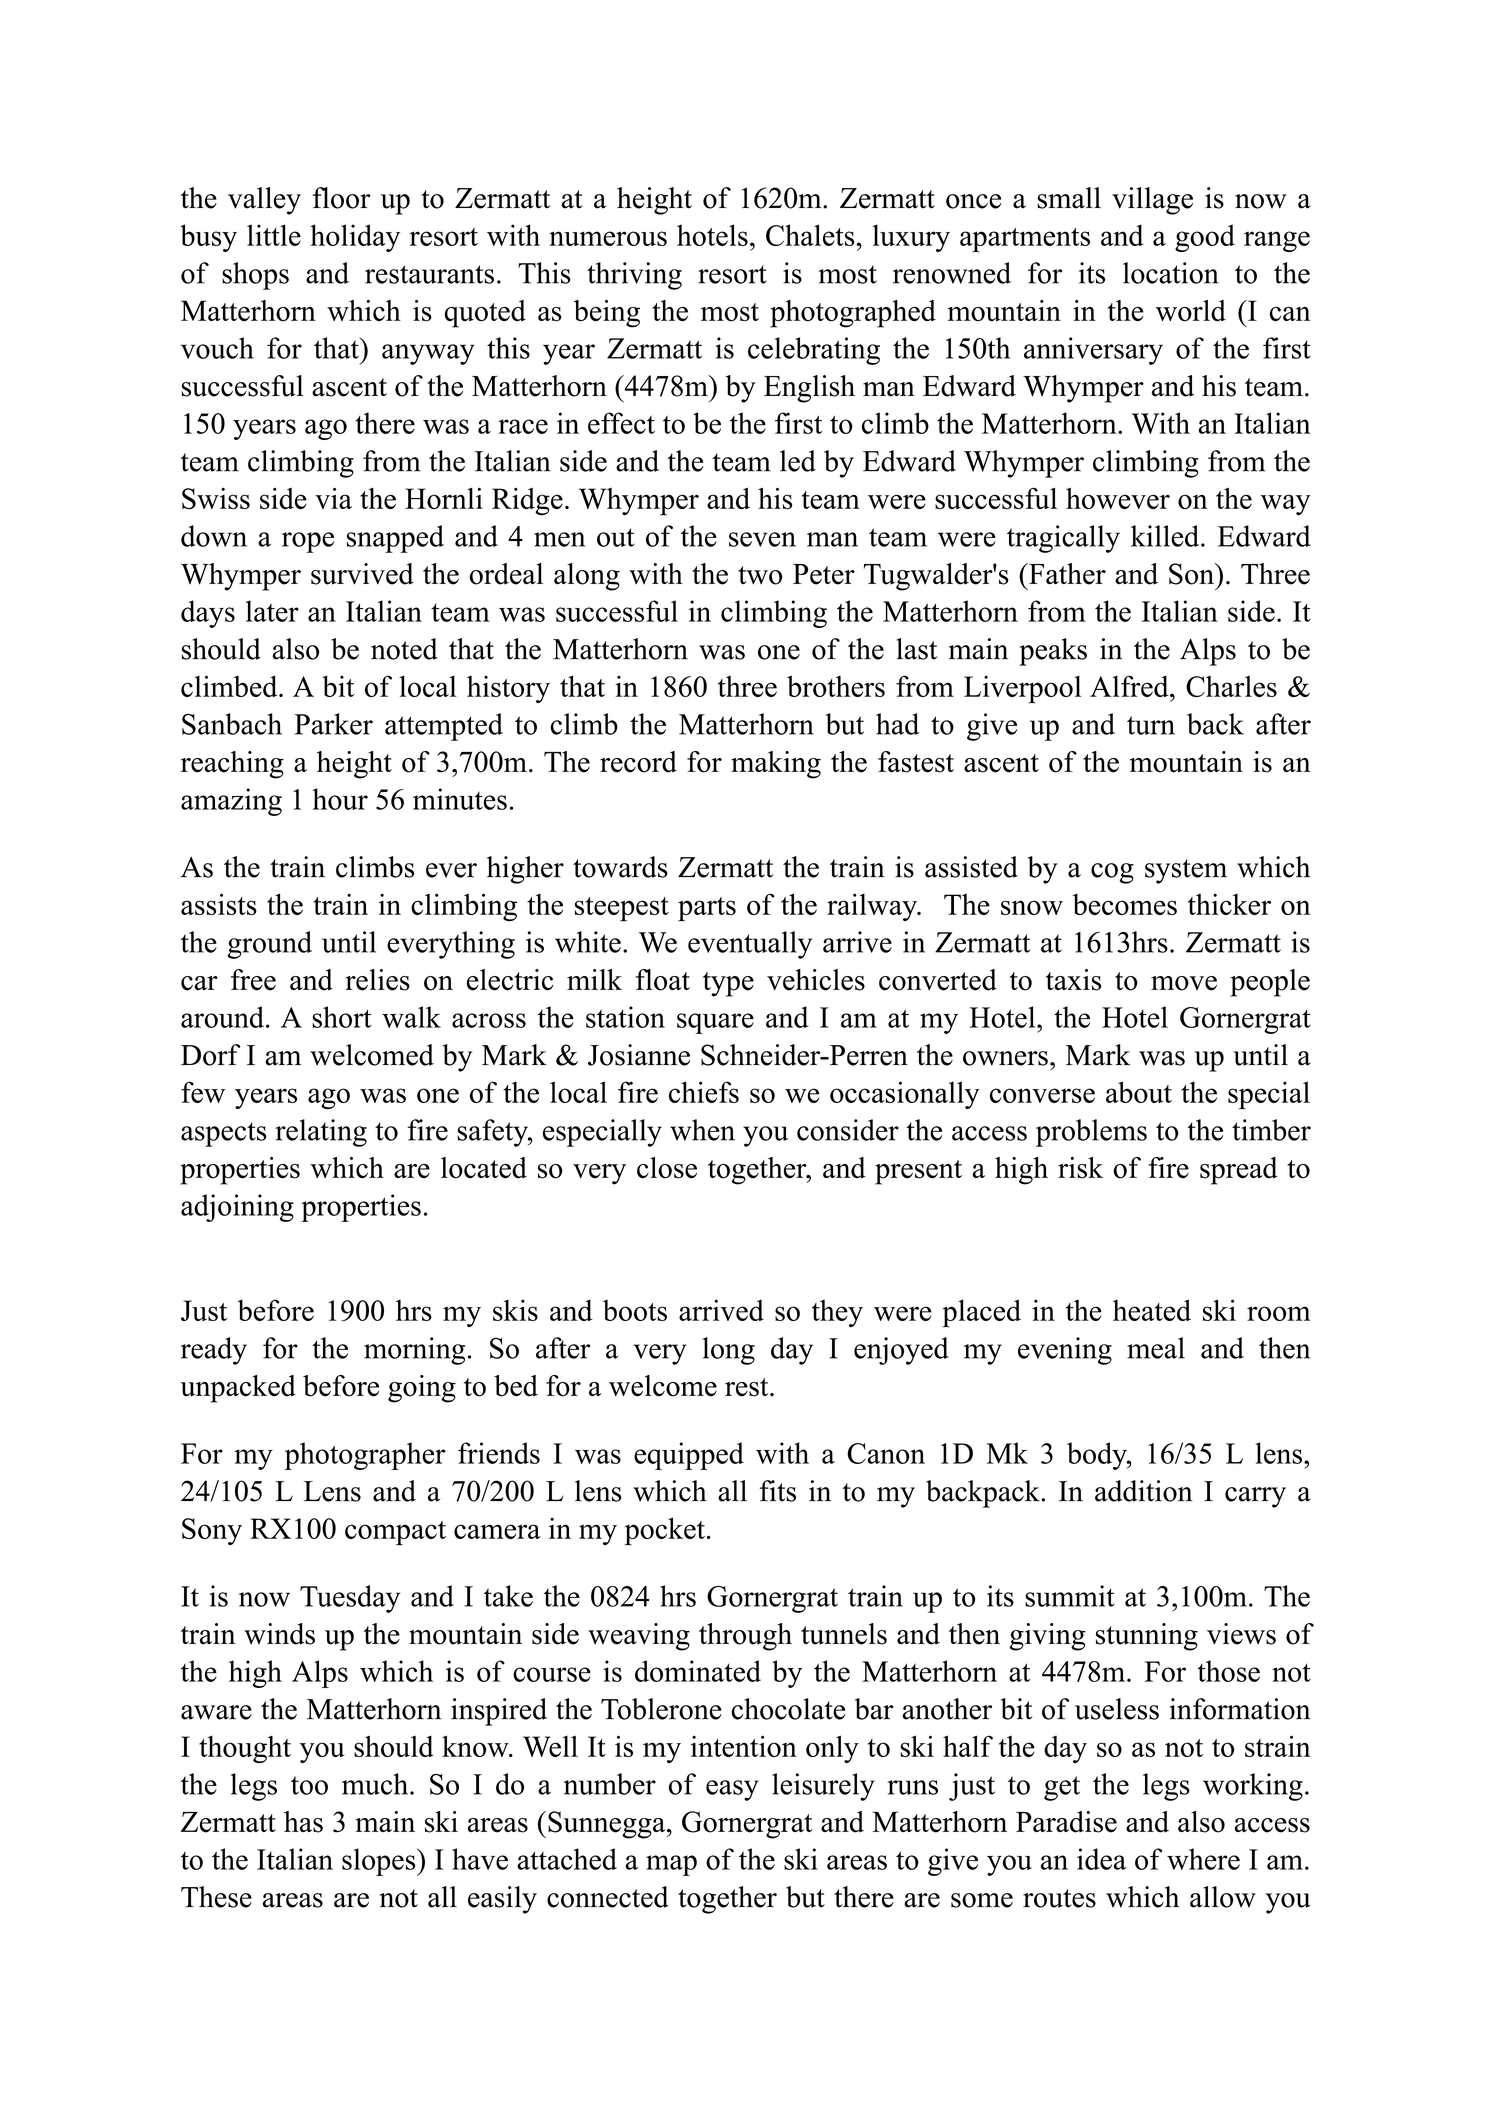 The width and height of the page is (1491, 2110). I want to click on has, so click(303, 1822).
